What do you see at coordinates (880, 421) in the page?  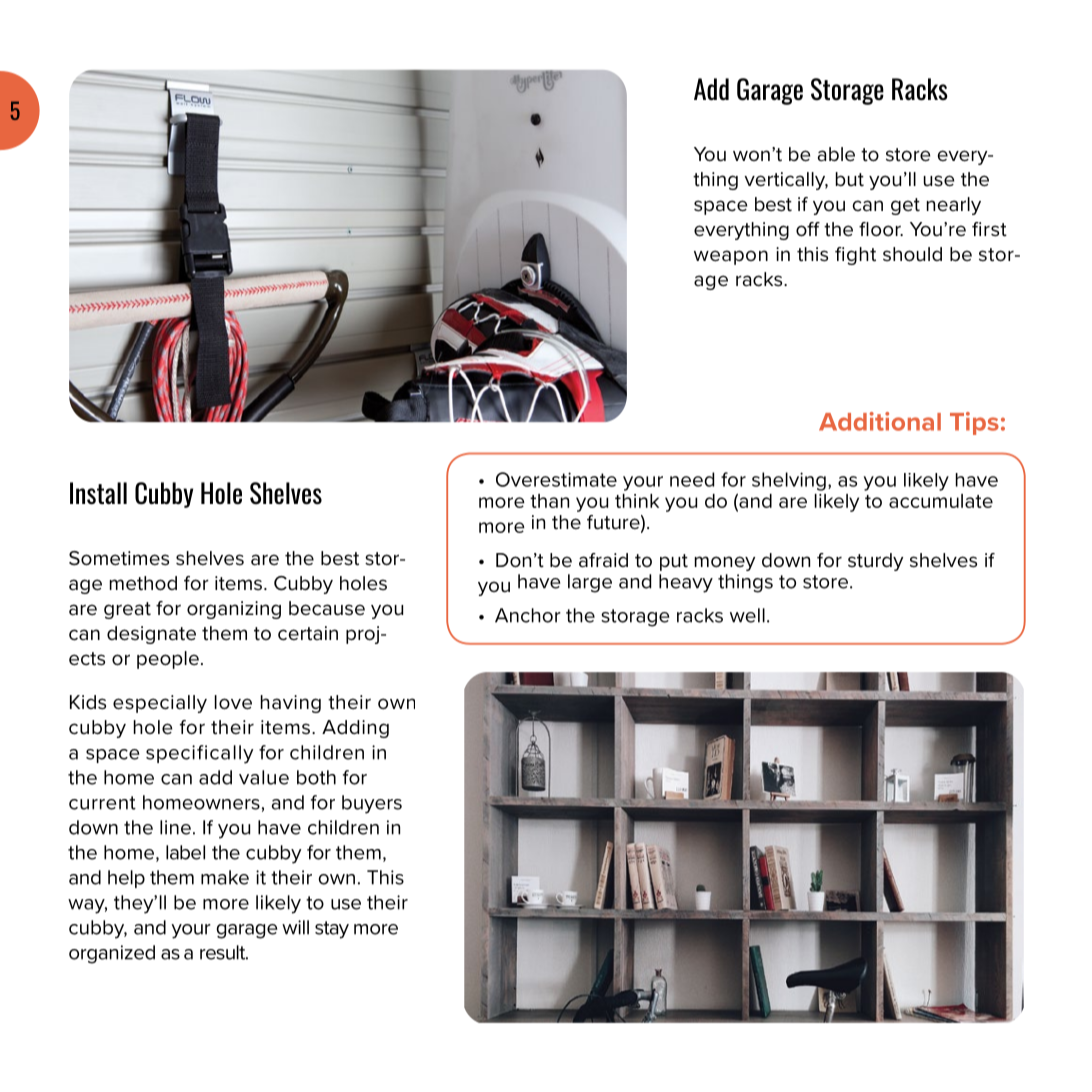 I see `Additional` at bounding box center [880, 421].
